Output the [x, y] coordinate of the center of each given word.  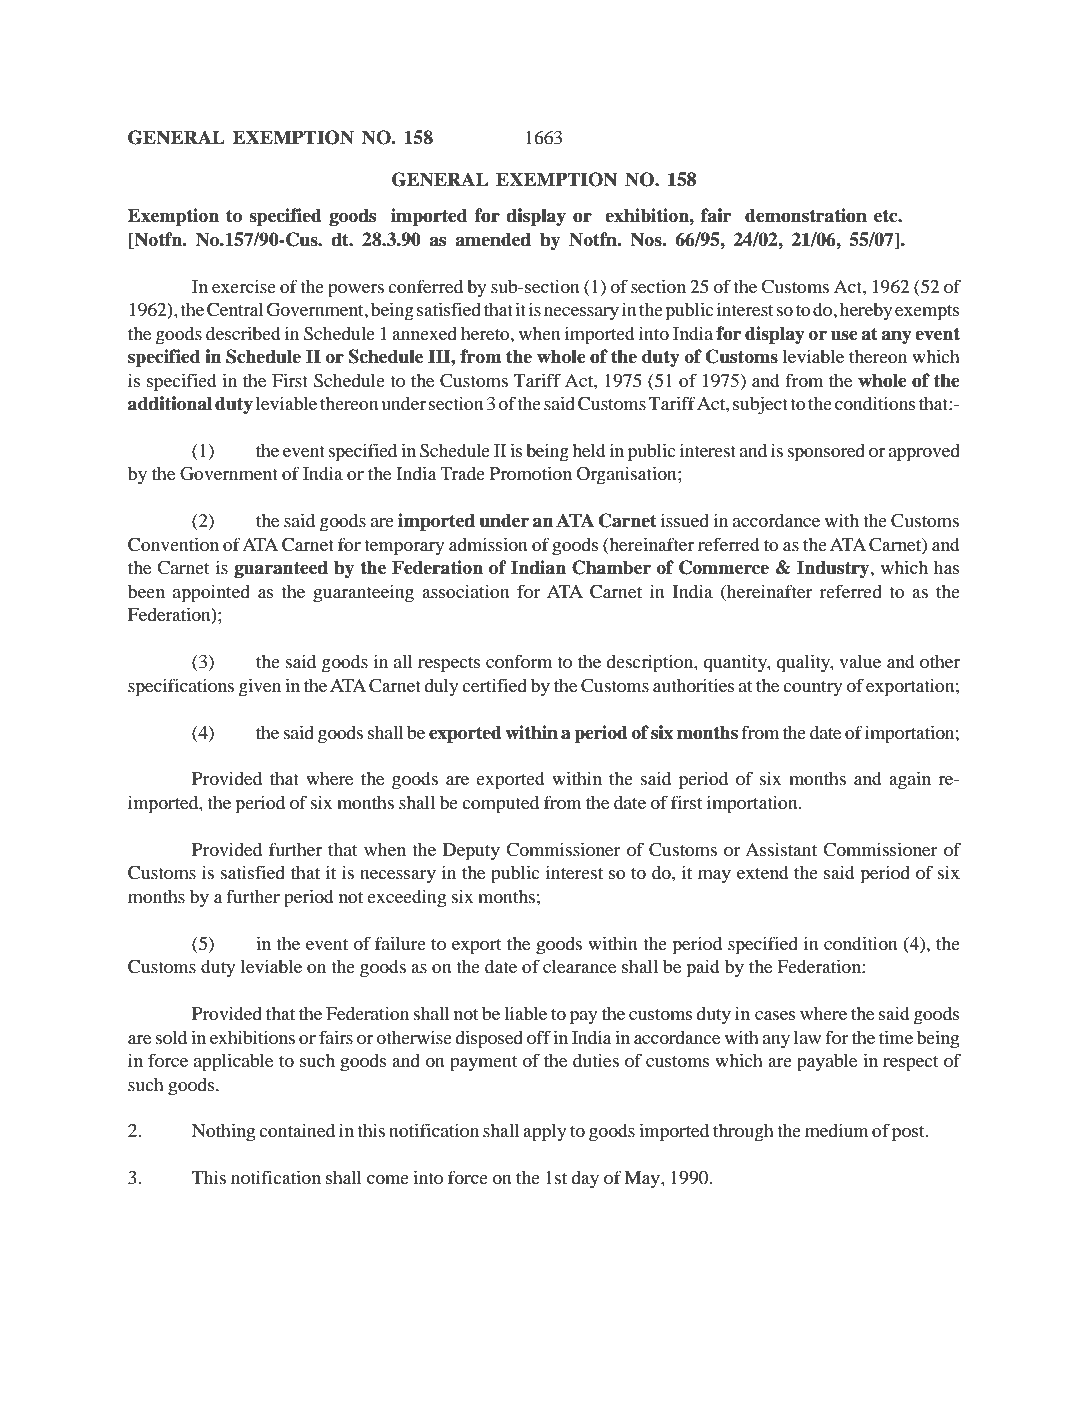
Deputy [471, 852]
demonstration [806, 215]
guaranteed [281, 569]
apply [544, 1132]
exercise [244, 286]
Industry [834, 569]
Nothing [223, 1132]
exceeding [406, 898]
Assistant [781, 849]
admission [488, 544]
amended [493, 239]
